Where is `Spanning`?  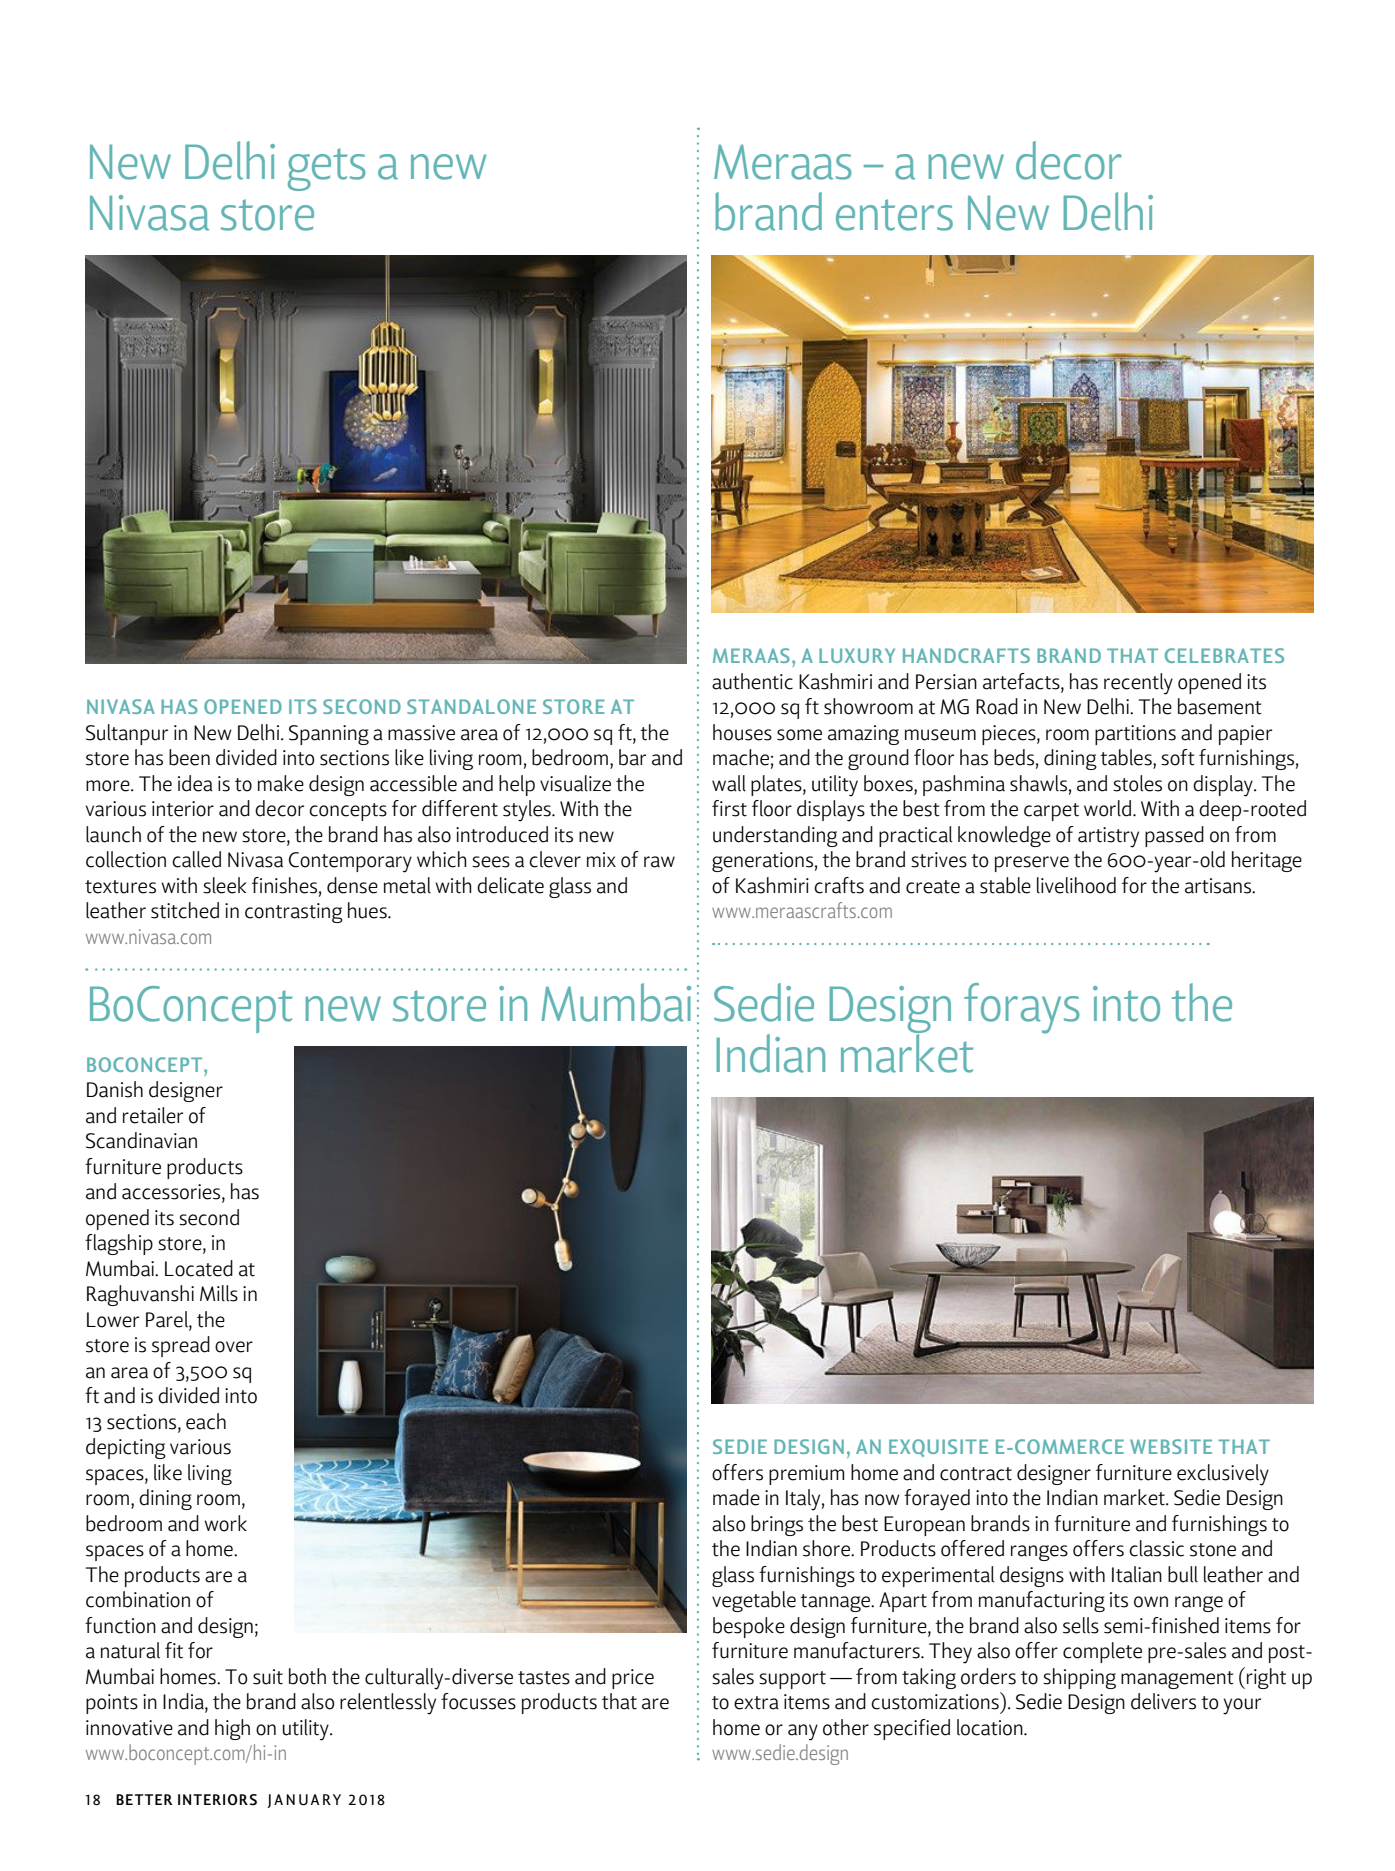 Spanning is located at coordinates (329, 735).
